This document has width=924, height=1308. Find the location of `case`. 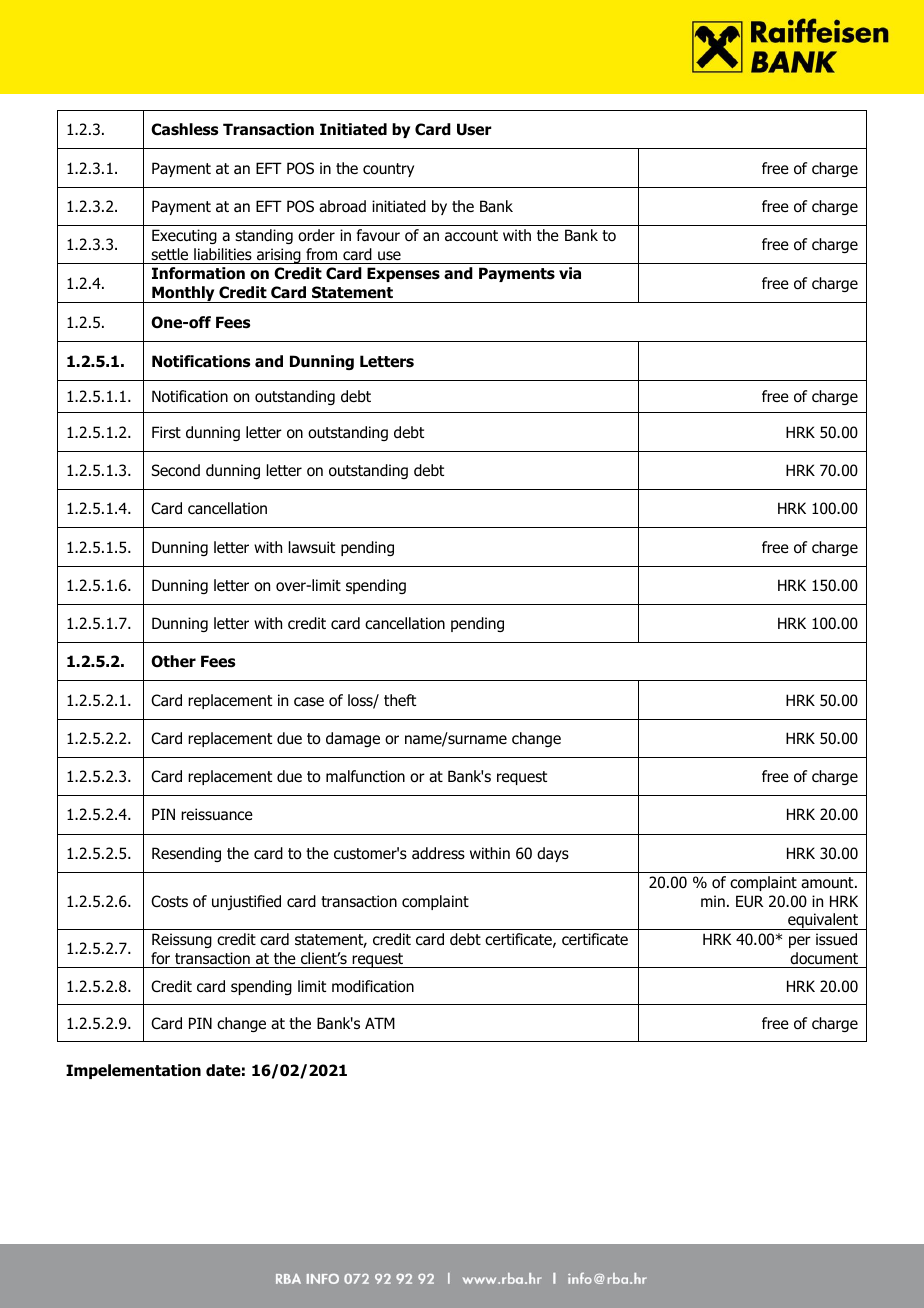

case is located at coordinates (309, 702).
